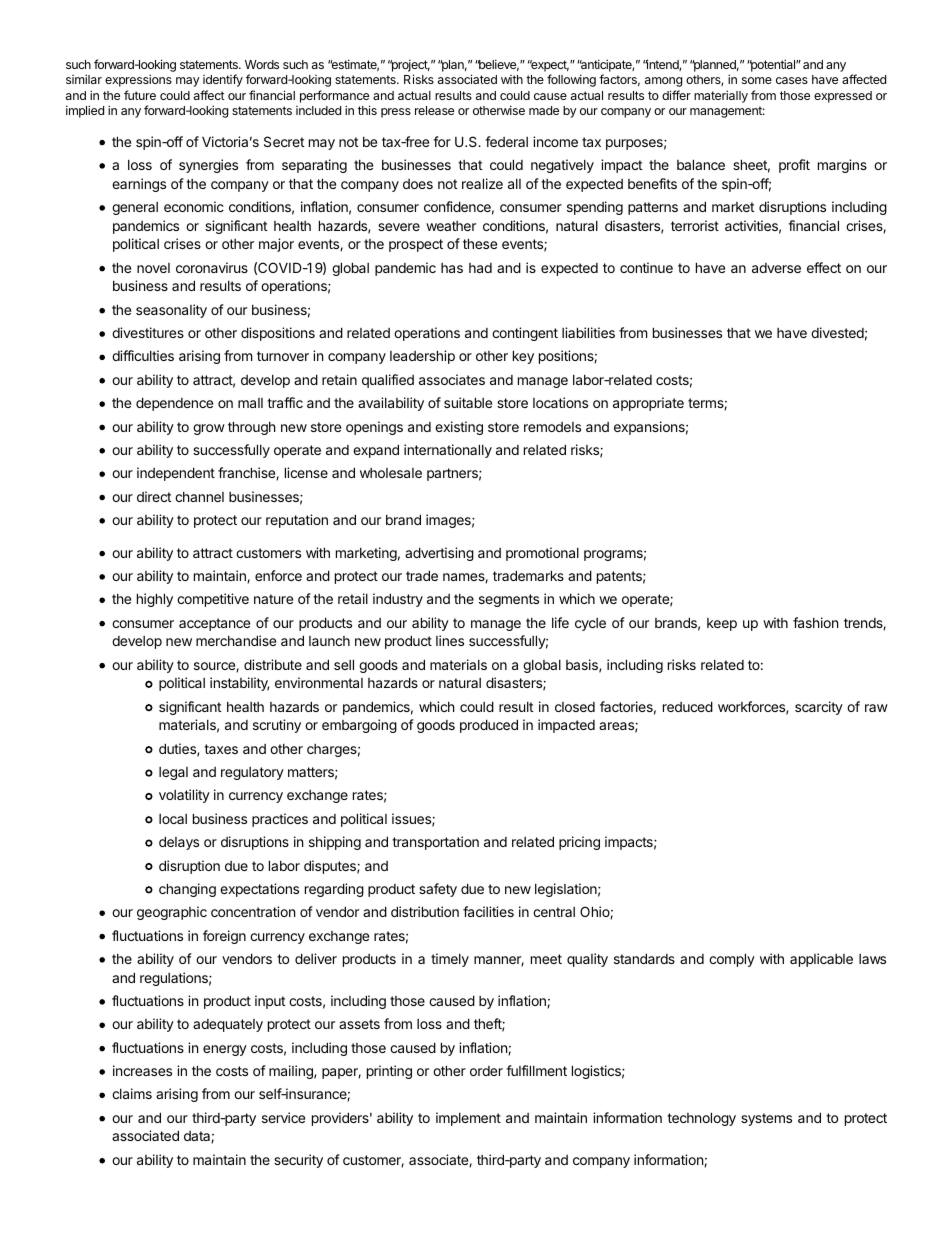  Describe the element at coordinates (132, 1093) in the page. I see `claims` at that location.
